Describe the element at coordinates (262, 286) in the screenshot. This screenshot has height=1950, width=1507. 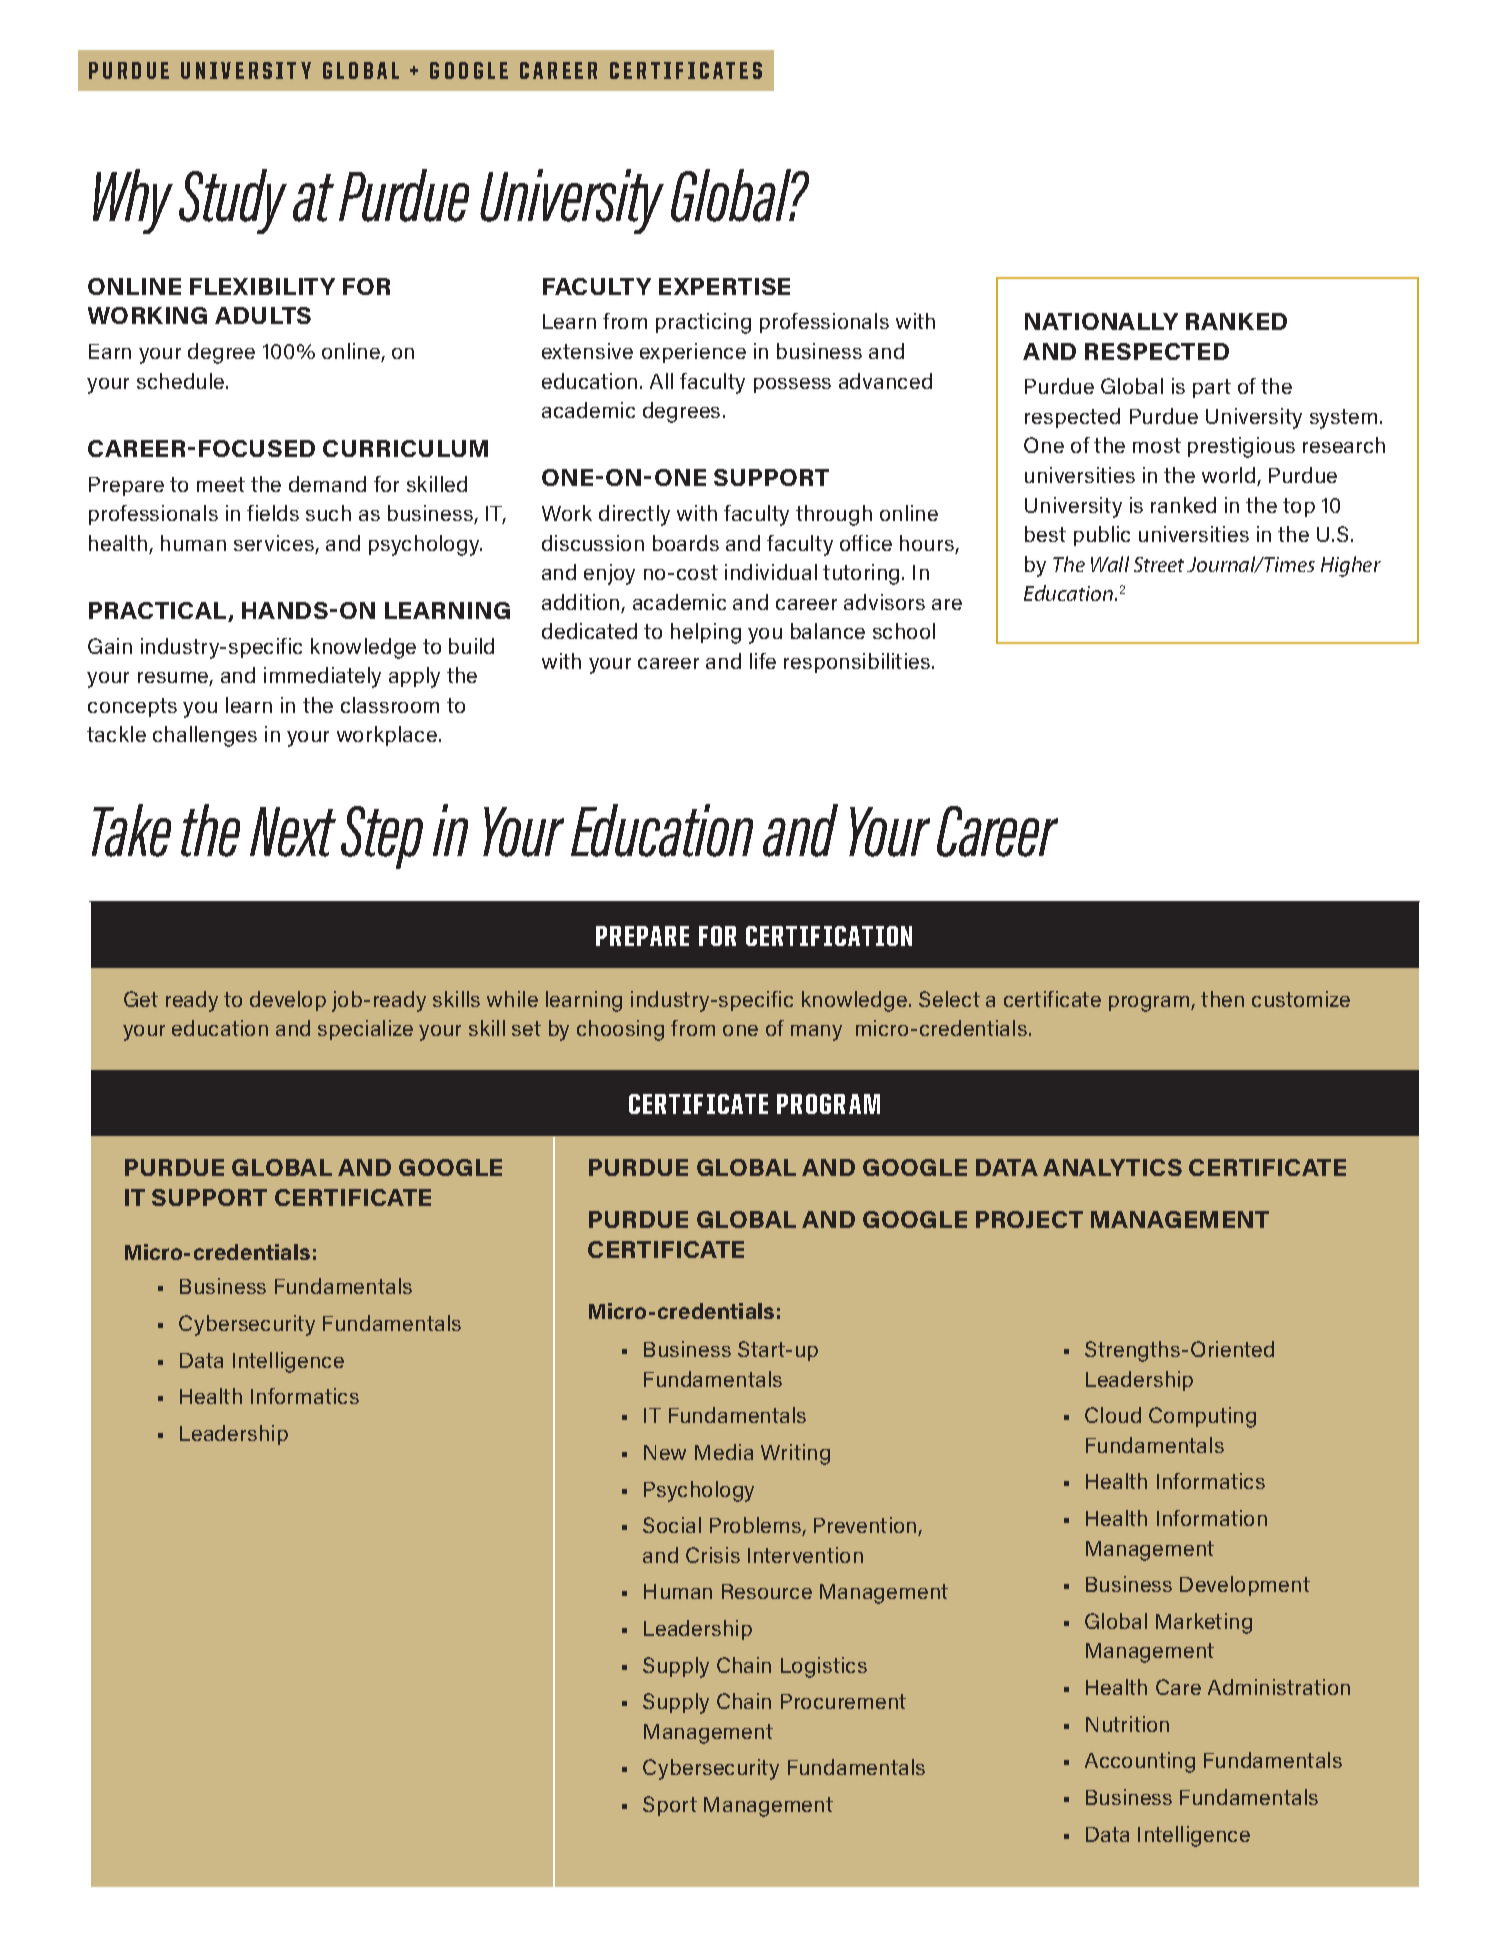
I see `FLEXIBILITY` at that location.
